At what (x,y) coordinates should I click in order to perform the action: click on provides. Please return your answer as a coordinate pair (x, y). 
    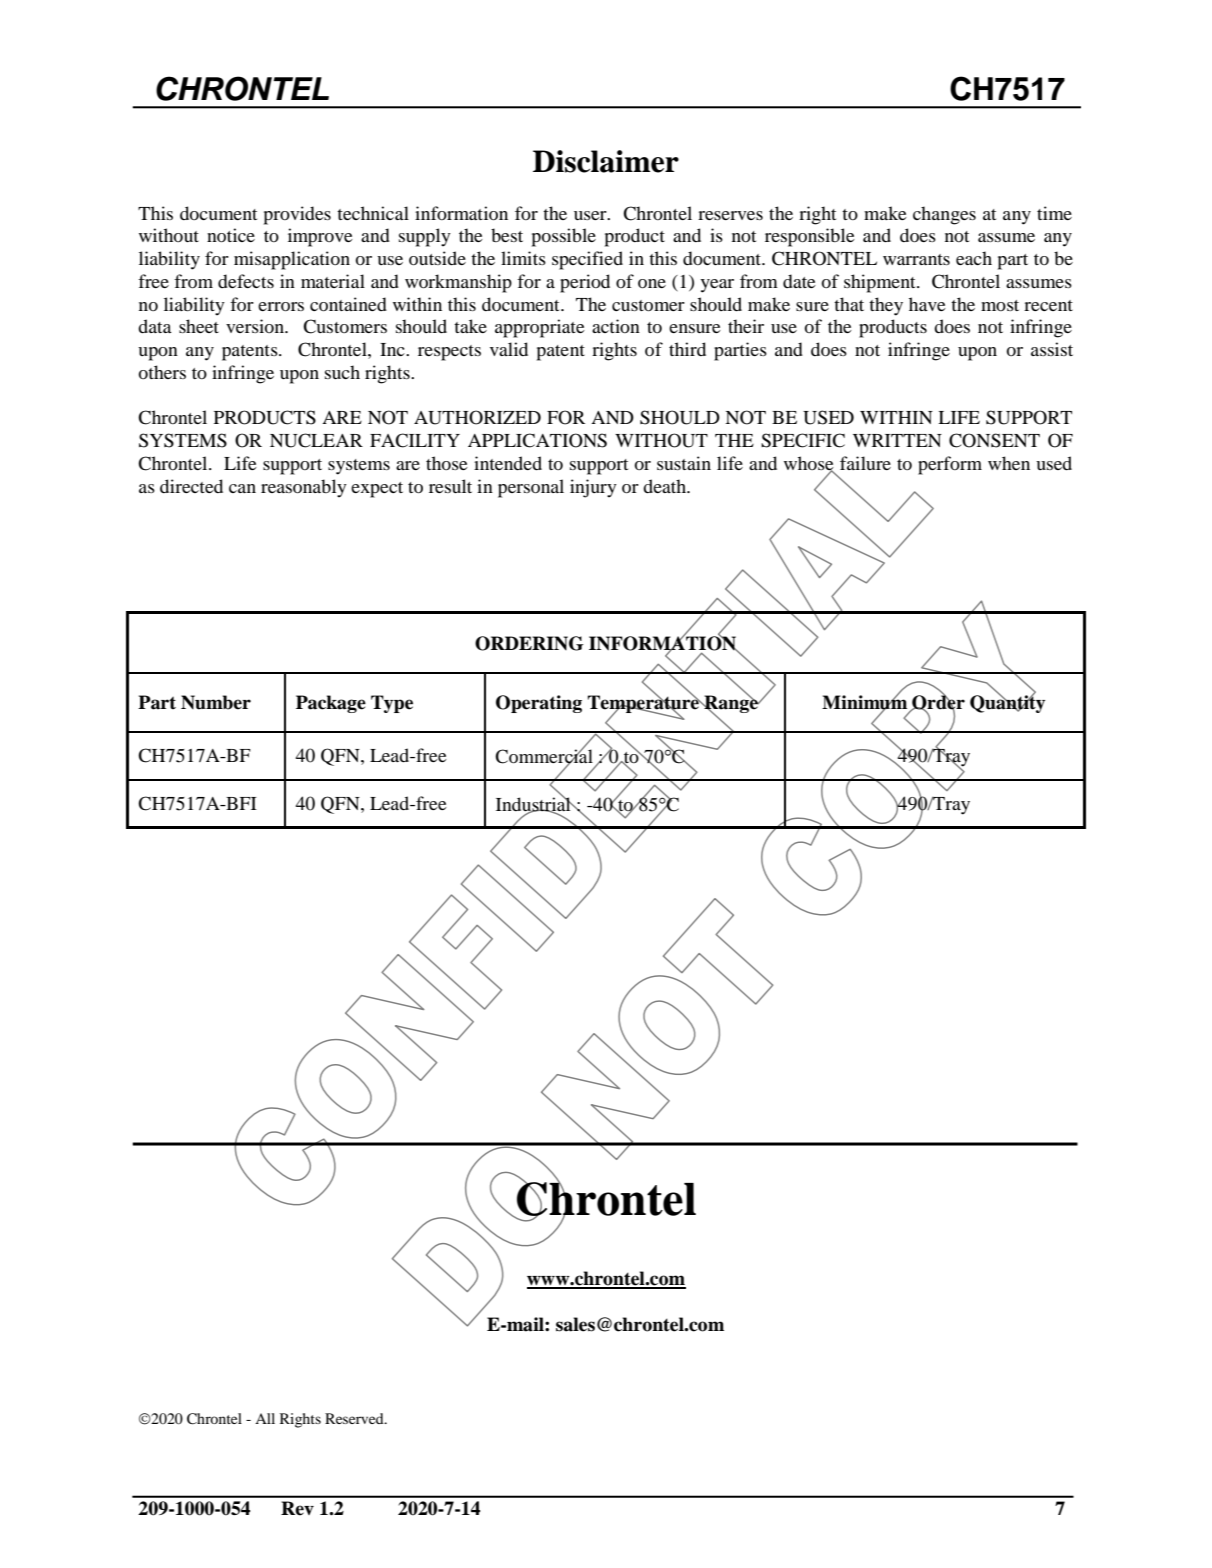
    Looking at the image, I should click on (297, 215).
